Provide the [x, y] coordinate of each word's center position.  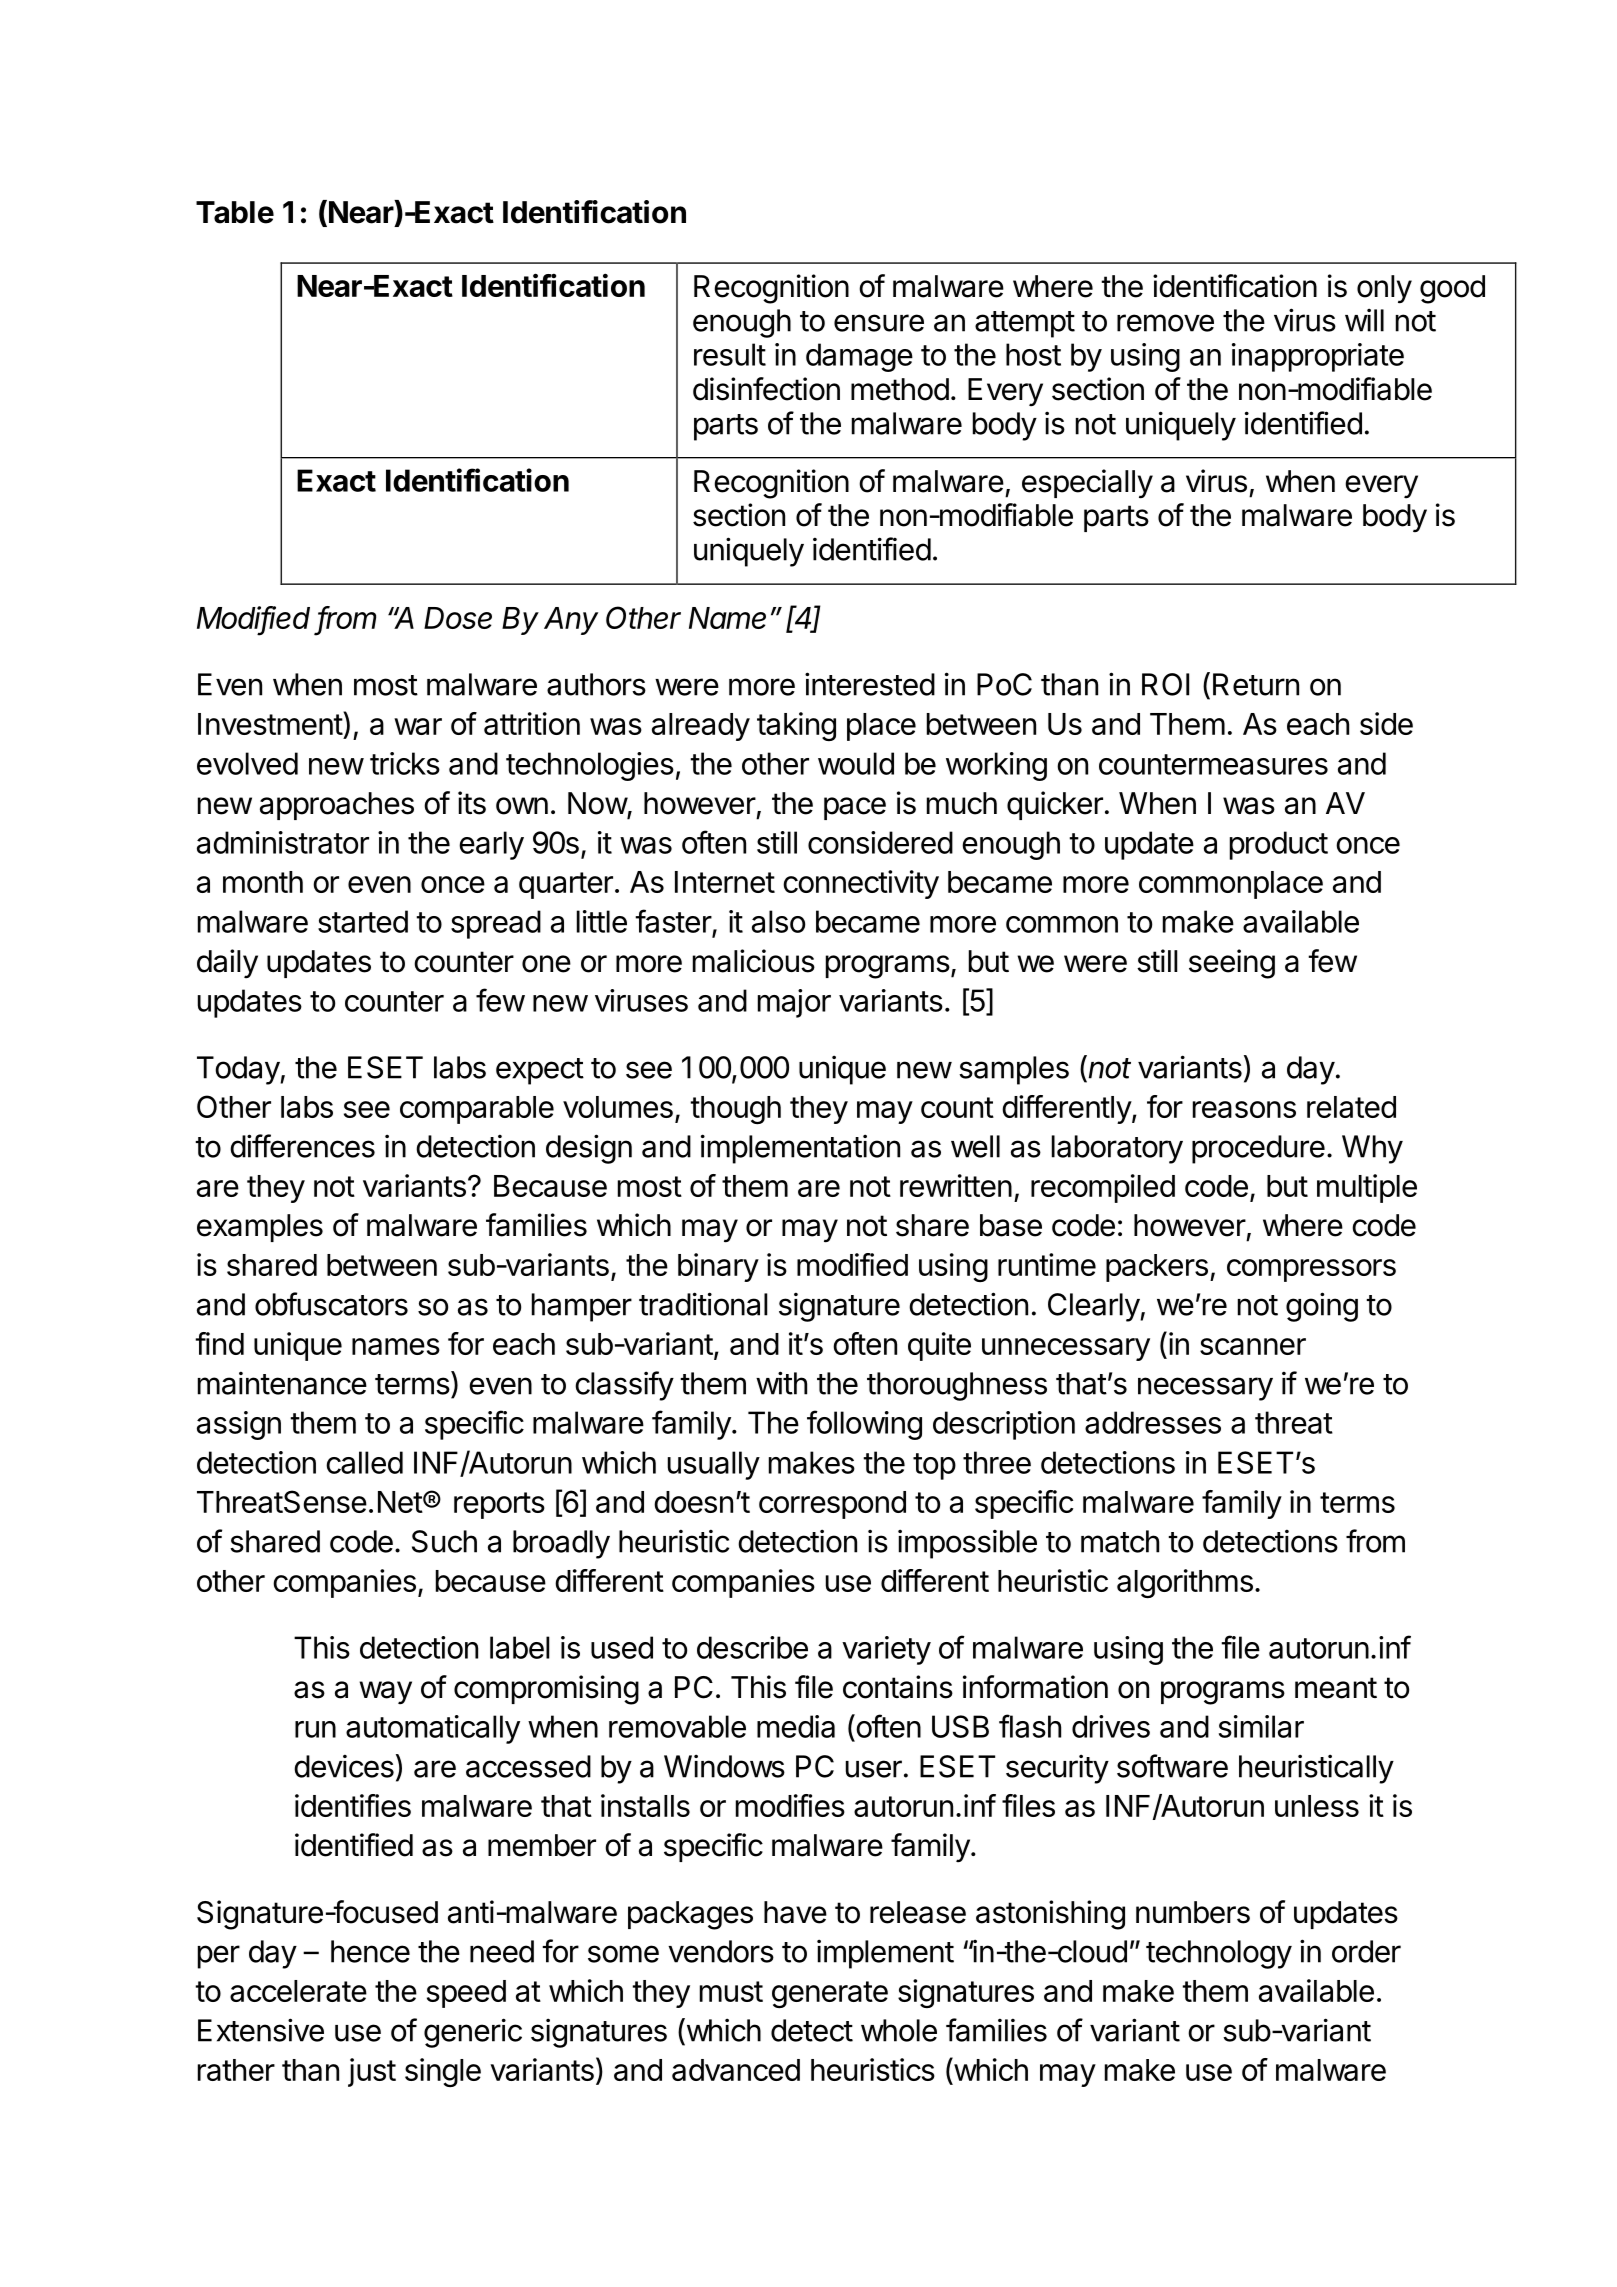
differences [302, 1146]
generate [830, 1994]
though [735, 1110]
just [372, 2072]
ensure [879, 323]
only [1384, 289]
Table [235, 212]
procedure [1258, 1149]
